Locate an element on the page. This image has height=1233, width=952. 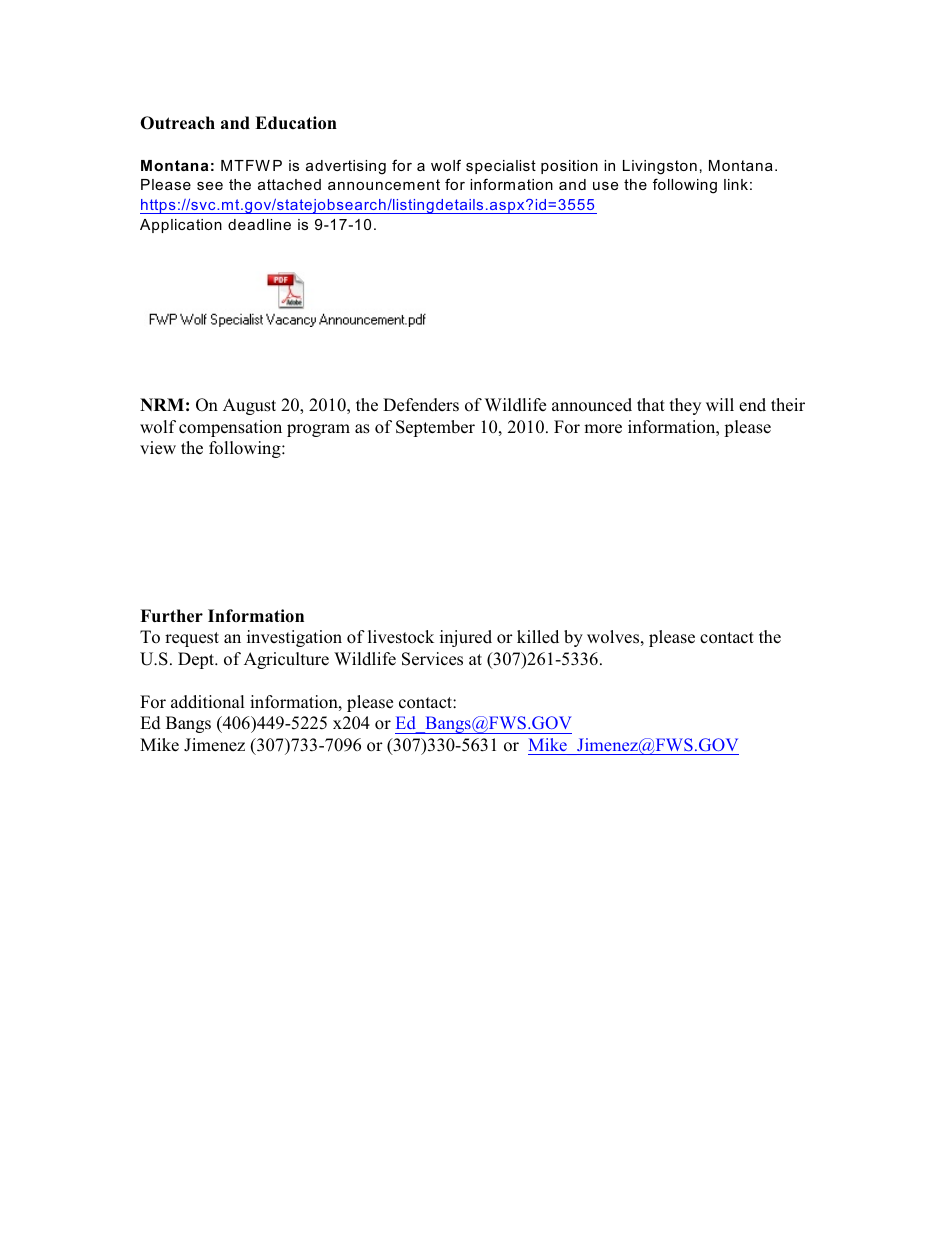
Livingston is located at coordinates (660, 167).
